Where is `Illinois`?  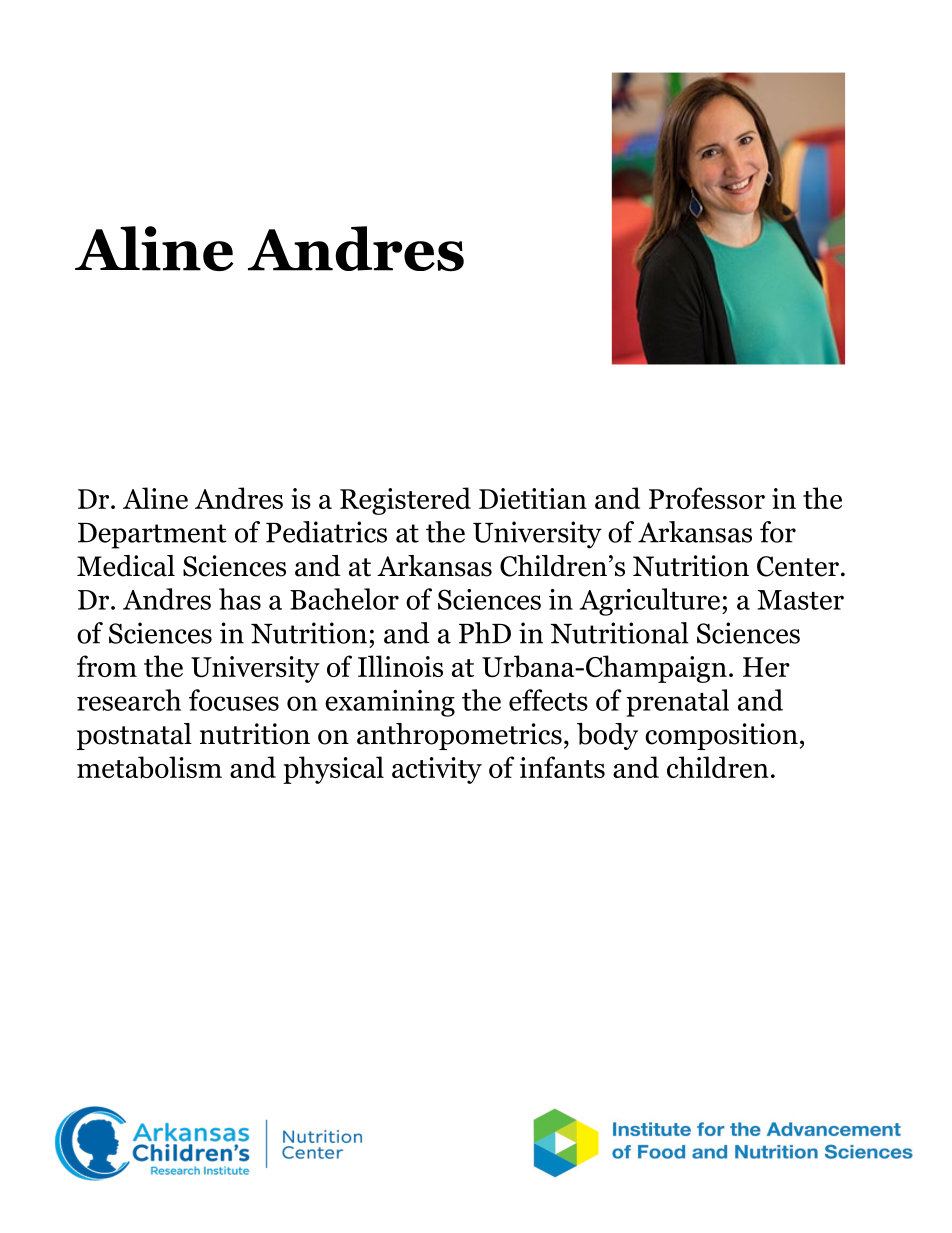
Illinois is located at coordinates (400, 666).
